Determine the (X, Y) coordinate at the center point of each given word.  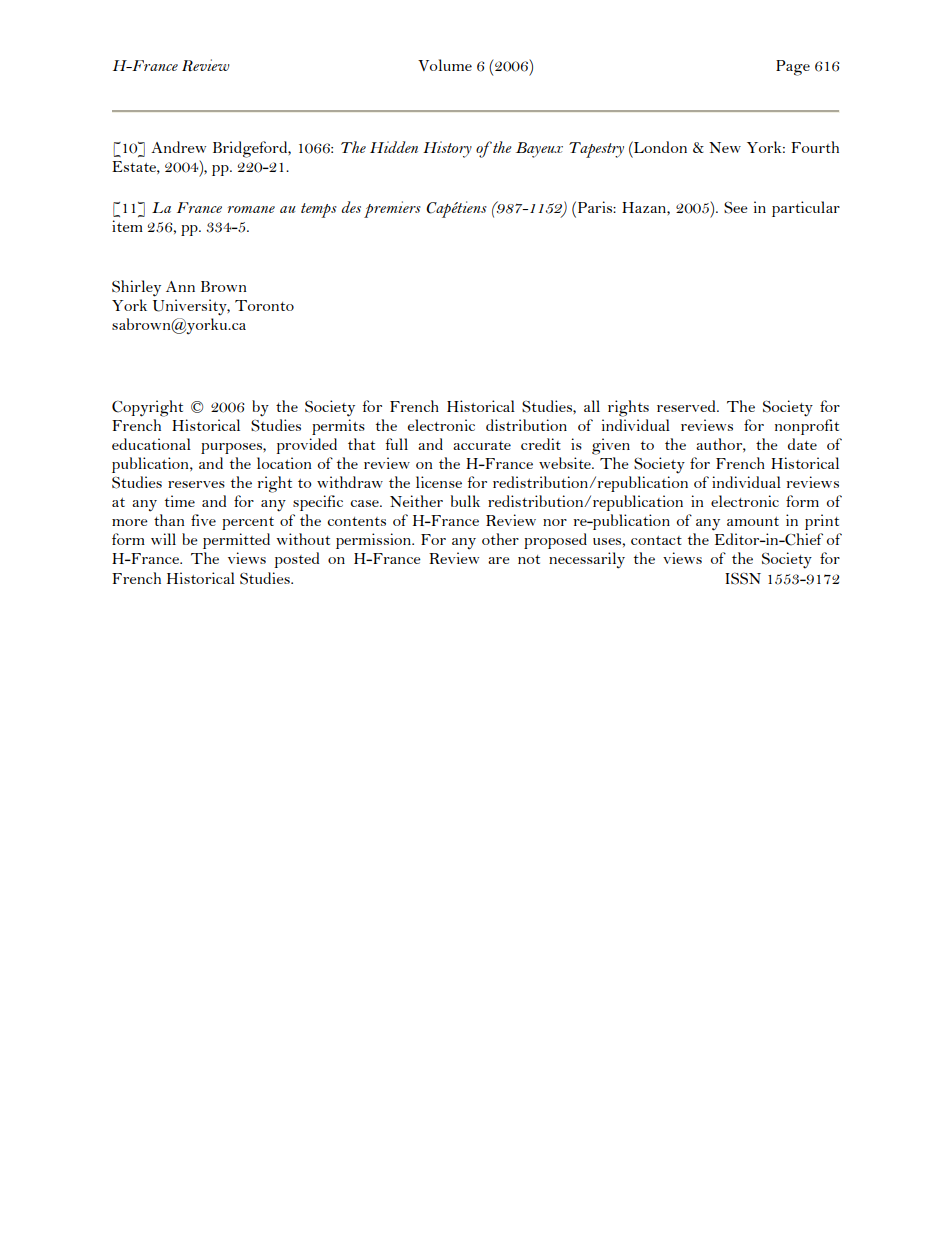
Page (793, 68)
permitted (236, 541)
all (592, 406)
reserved (687, 406)
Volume (445, 65)
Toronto (264, 305)
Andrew (178, 147)
